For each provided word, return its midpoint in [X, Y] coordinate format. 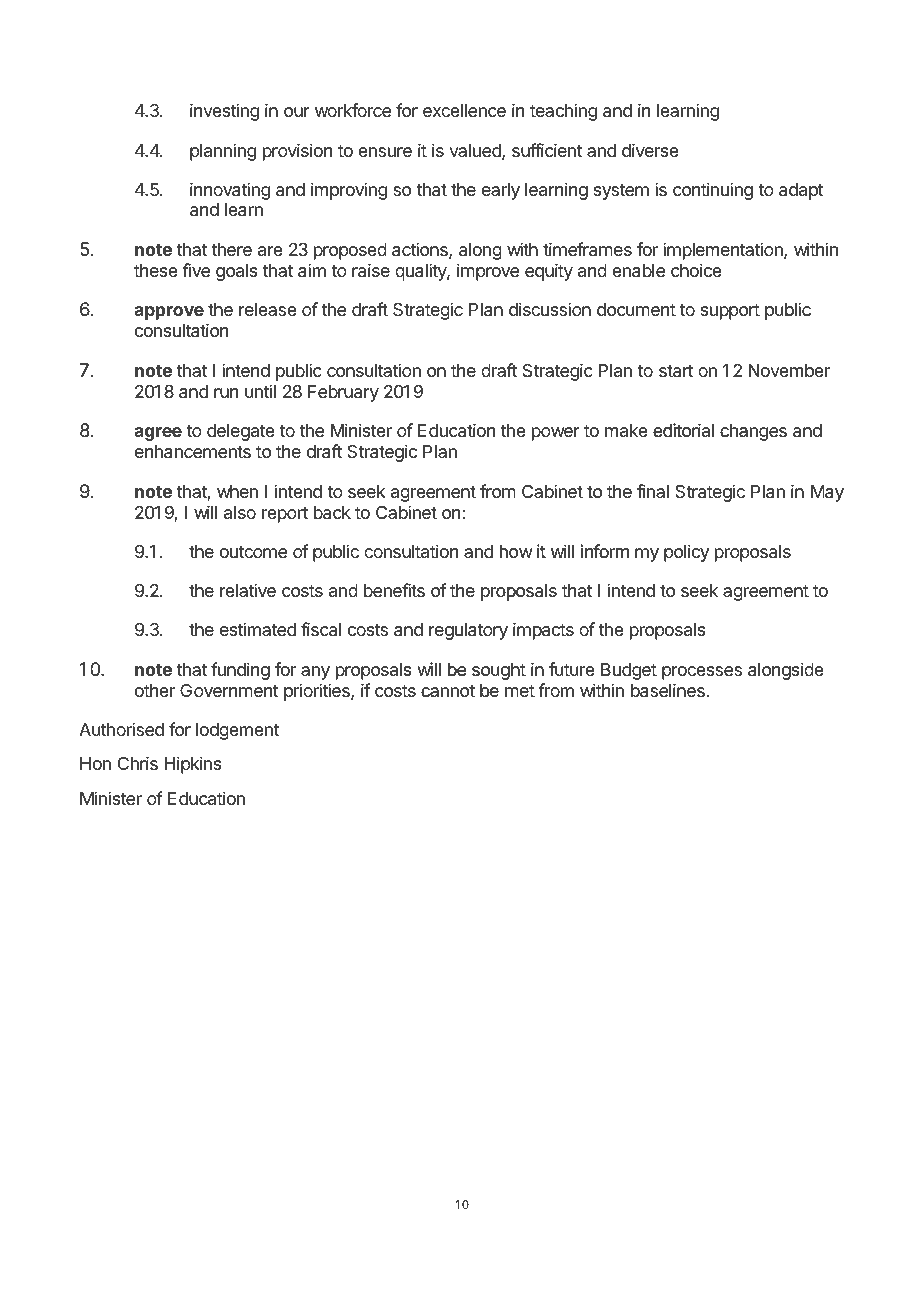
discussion [550, 309]
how [516, 551]
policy [686, 553]
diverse [650, 150]
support [730, 312]
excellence [464, 110]
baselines [668, 690]
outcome [253, 552]
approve [169, 313]
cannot [448, 691]
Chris [138, 763]
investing [224, 112]
